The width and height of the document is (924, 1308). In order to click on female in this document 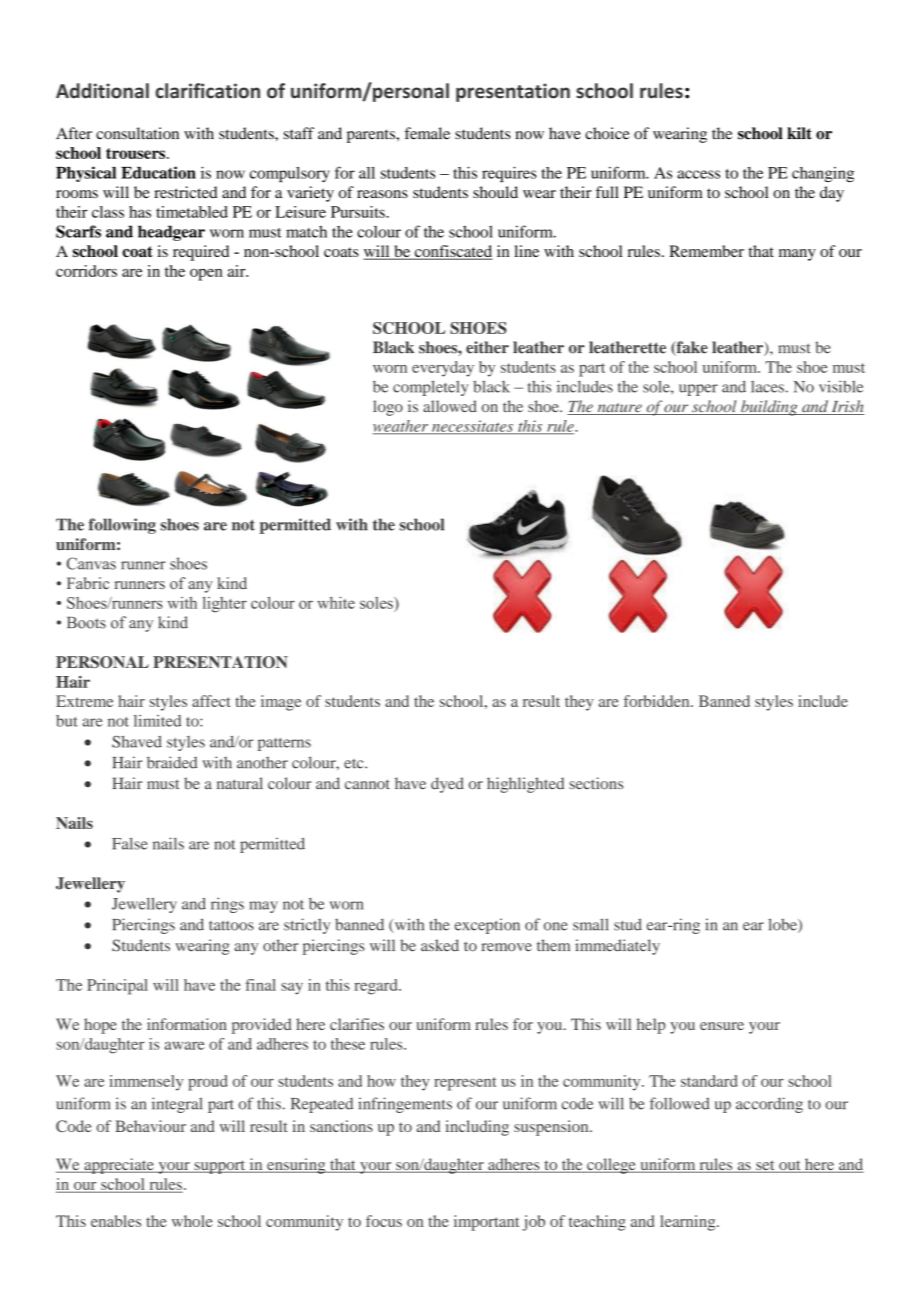, I will do `click(427, 133)`.
